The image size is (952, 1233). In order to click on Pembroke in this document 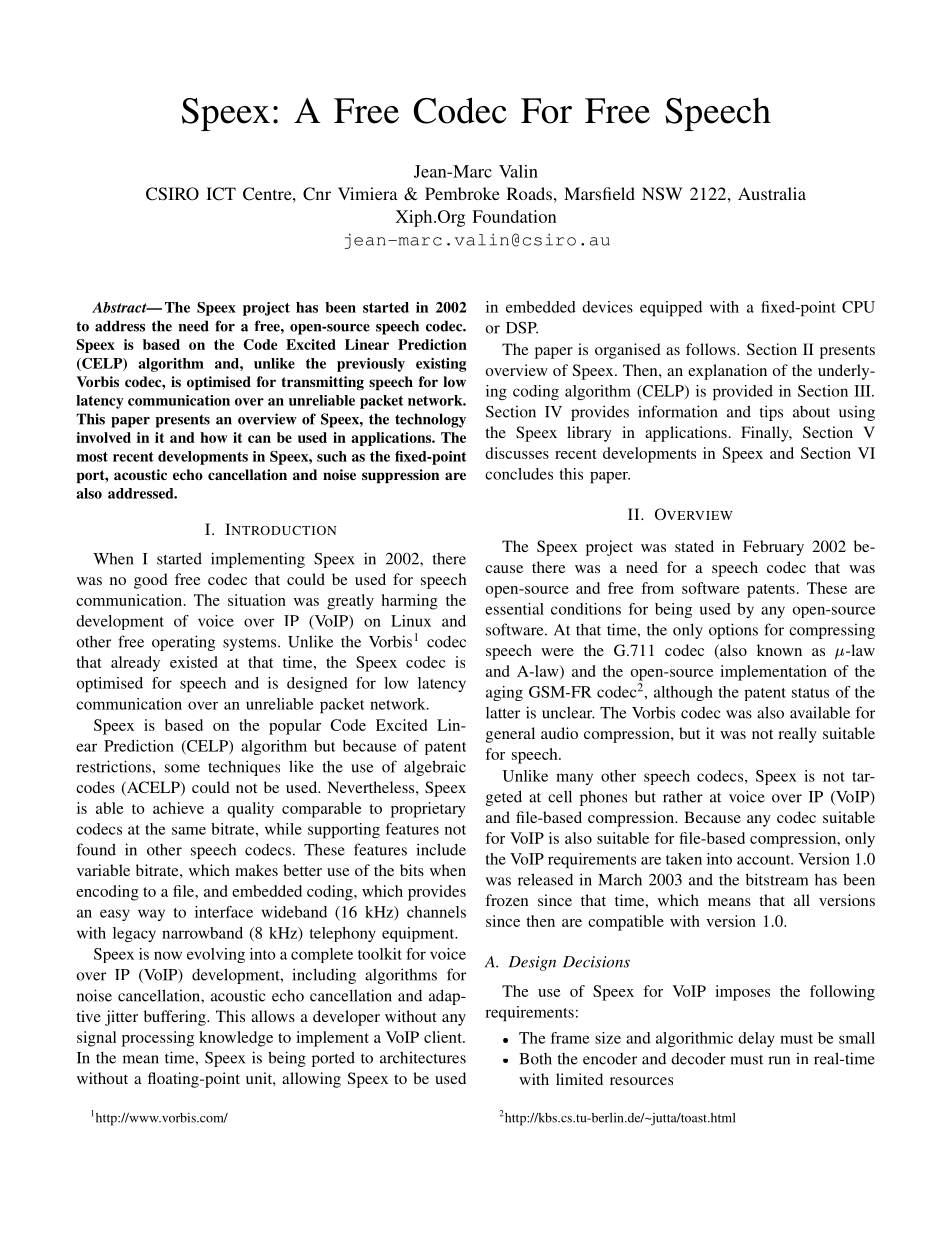, I will do `click(462, 193)`.
